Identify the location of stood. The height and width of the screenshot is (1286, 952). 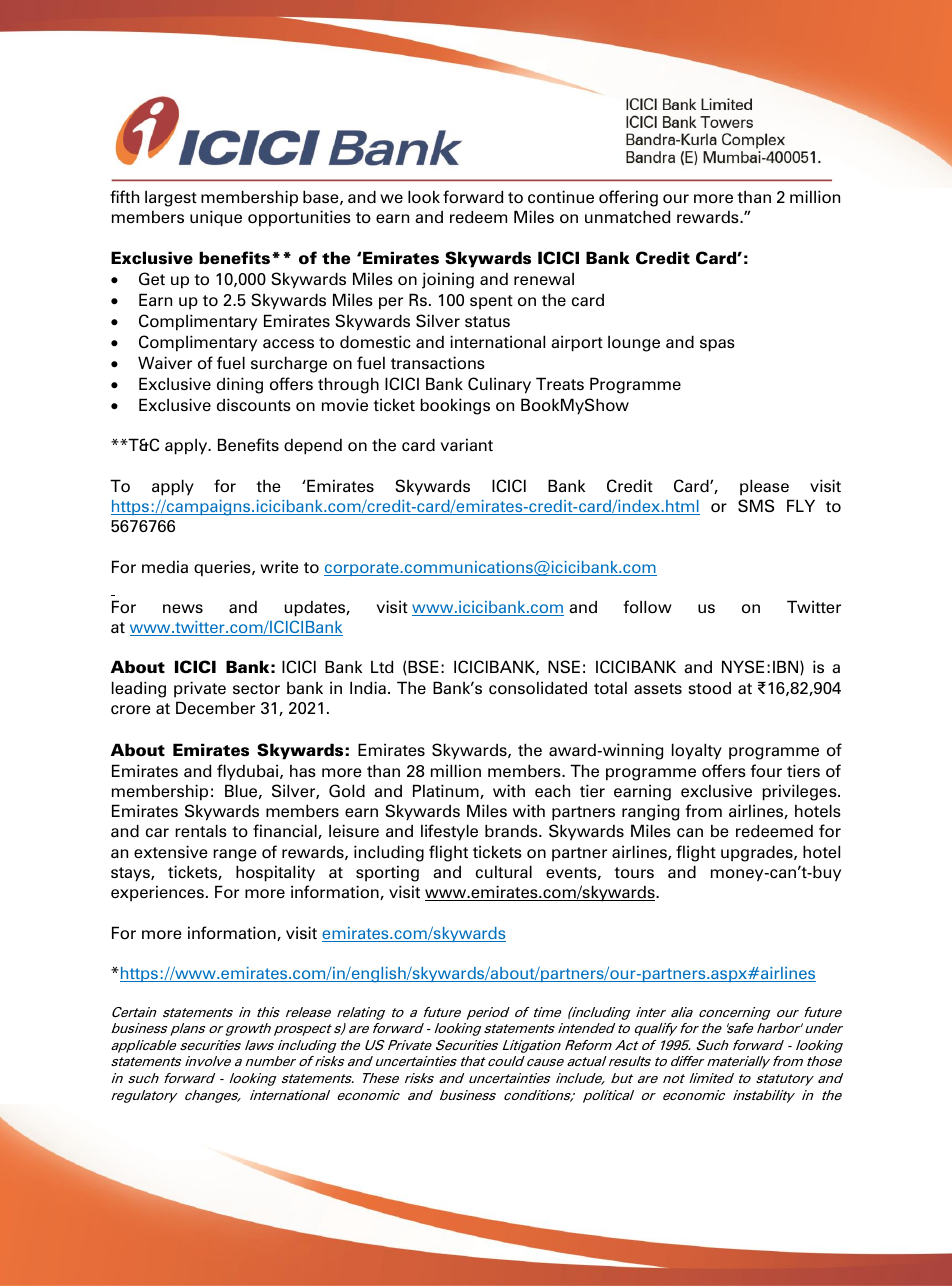
(710, 687).
